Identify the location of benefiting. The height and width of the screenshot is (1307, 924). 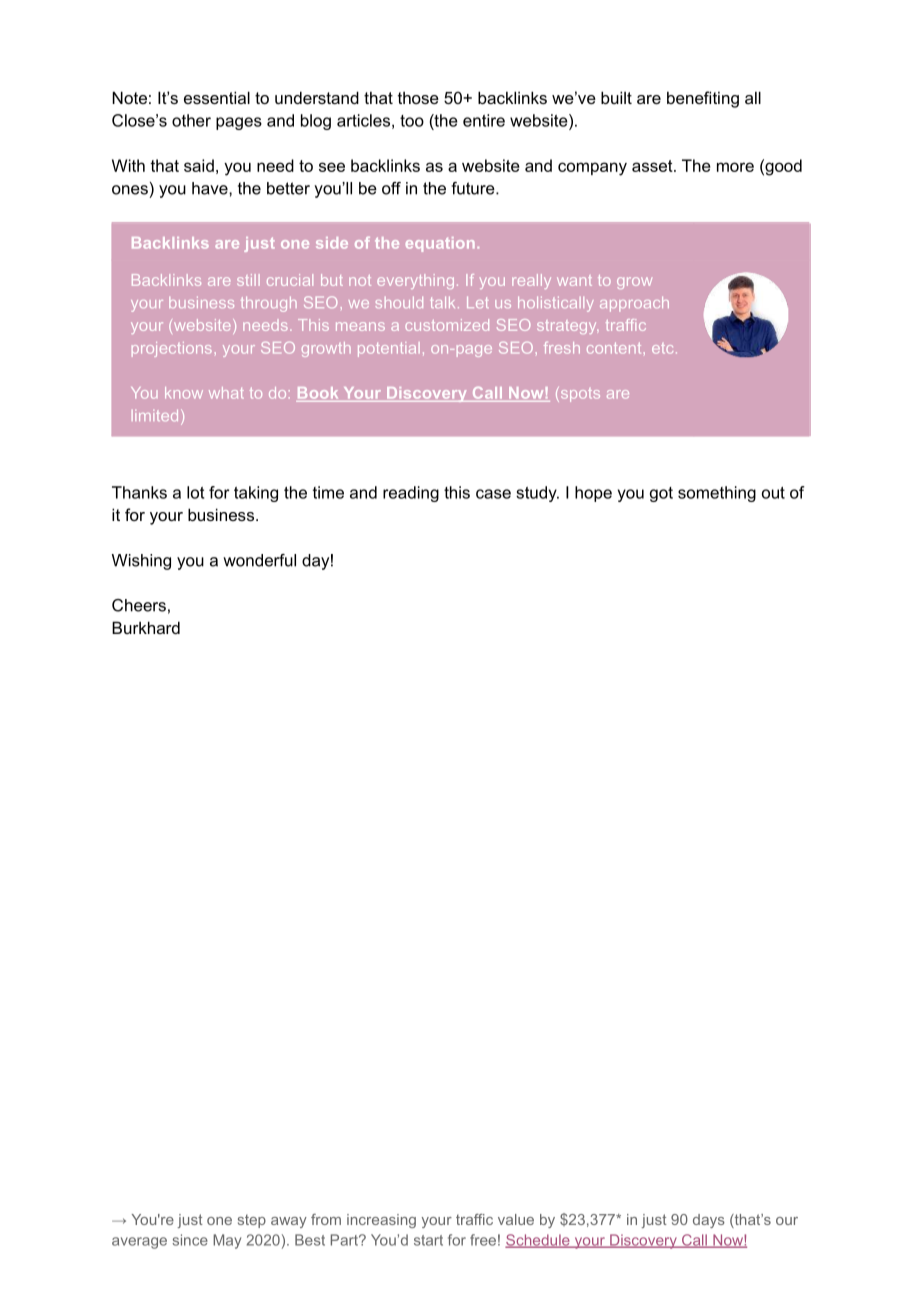
(703, 99).
